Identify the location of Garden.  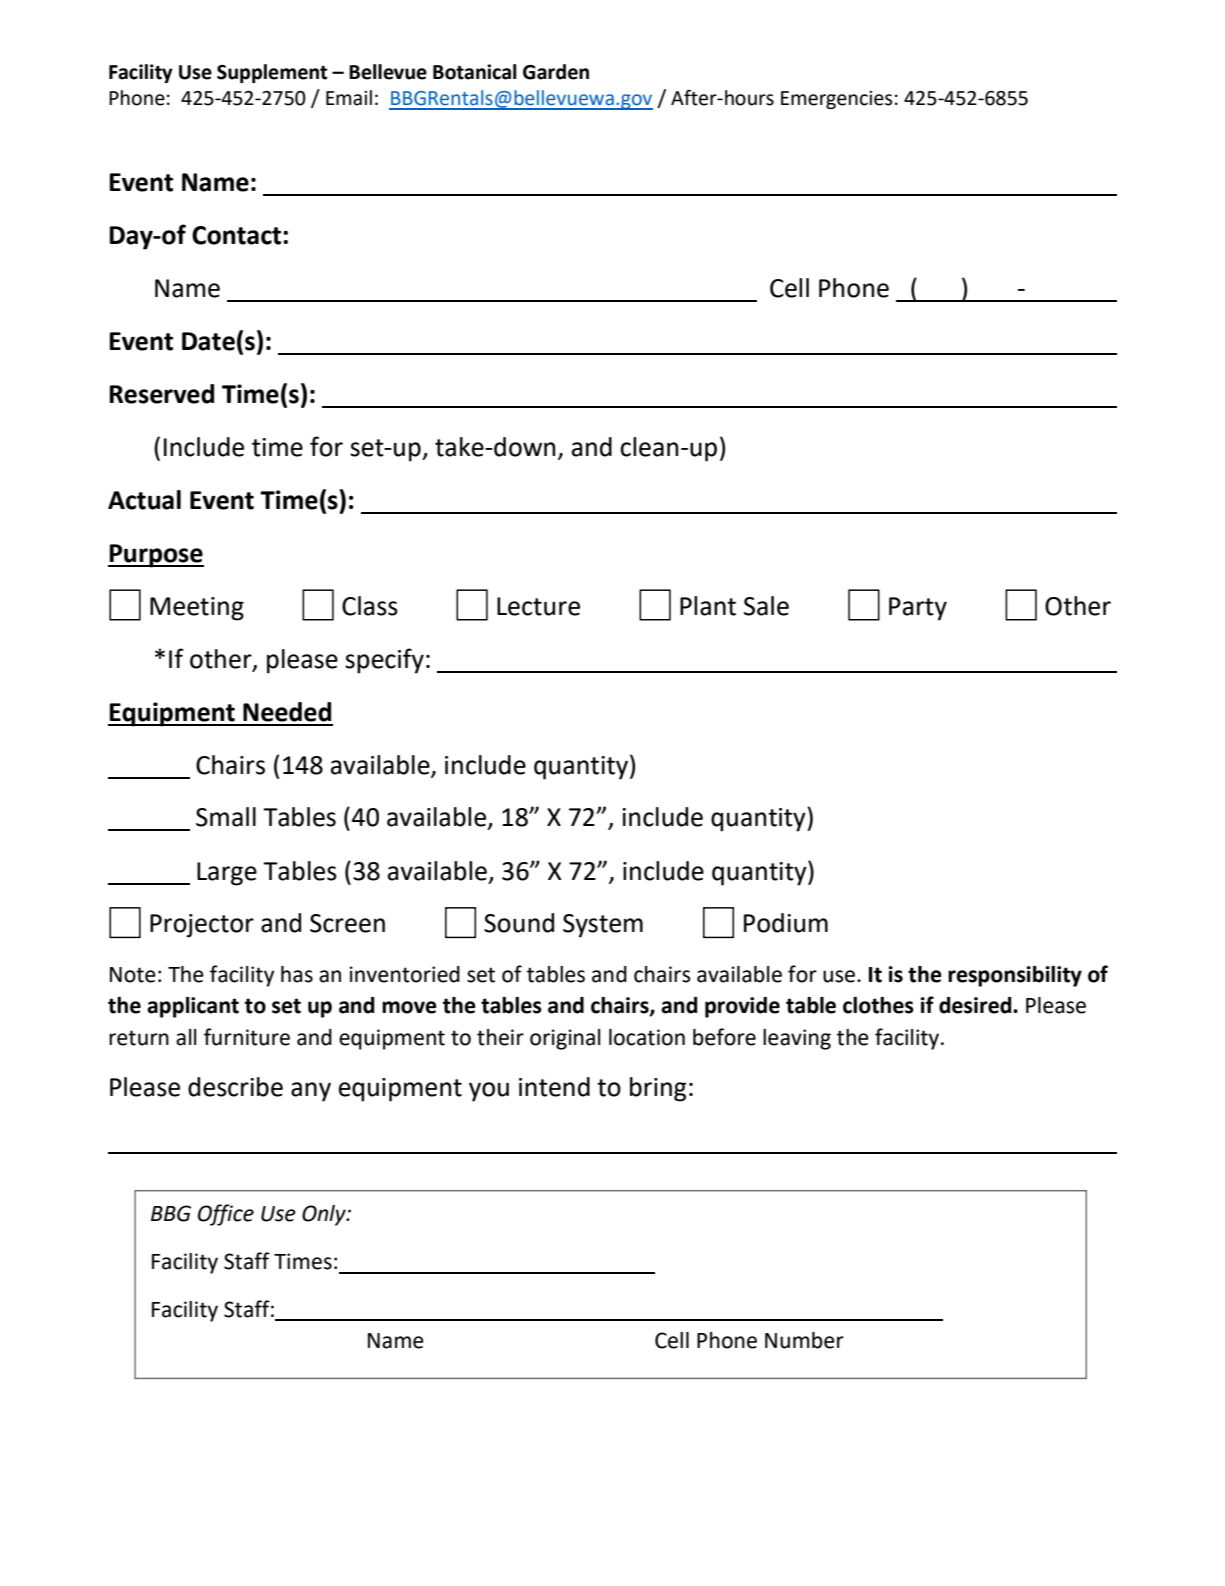
(556, 72).
